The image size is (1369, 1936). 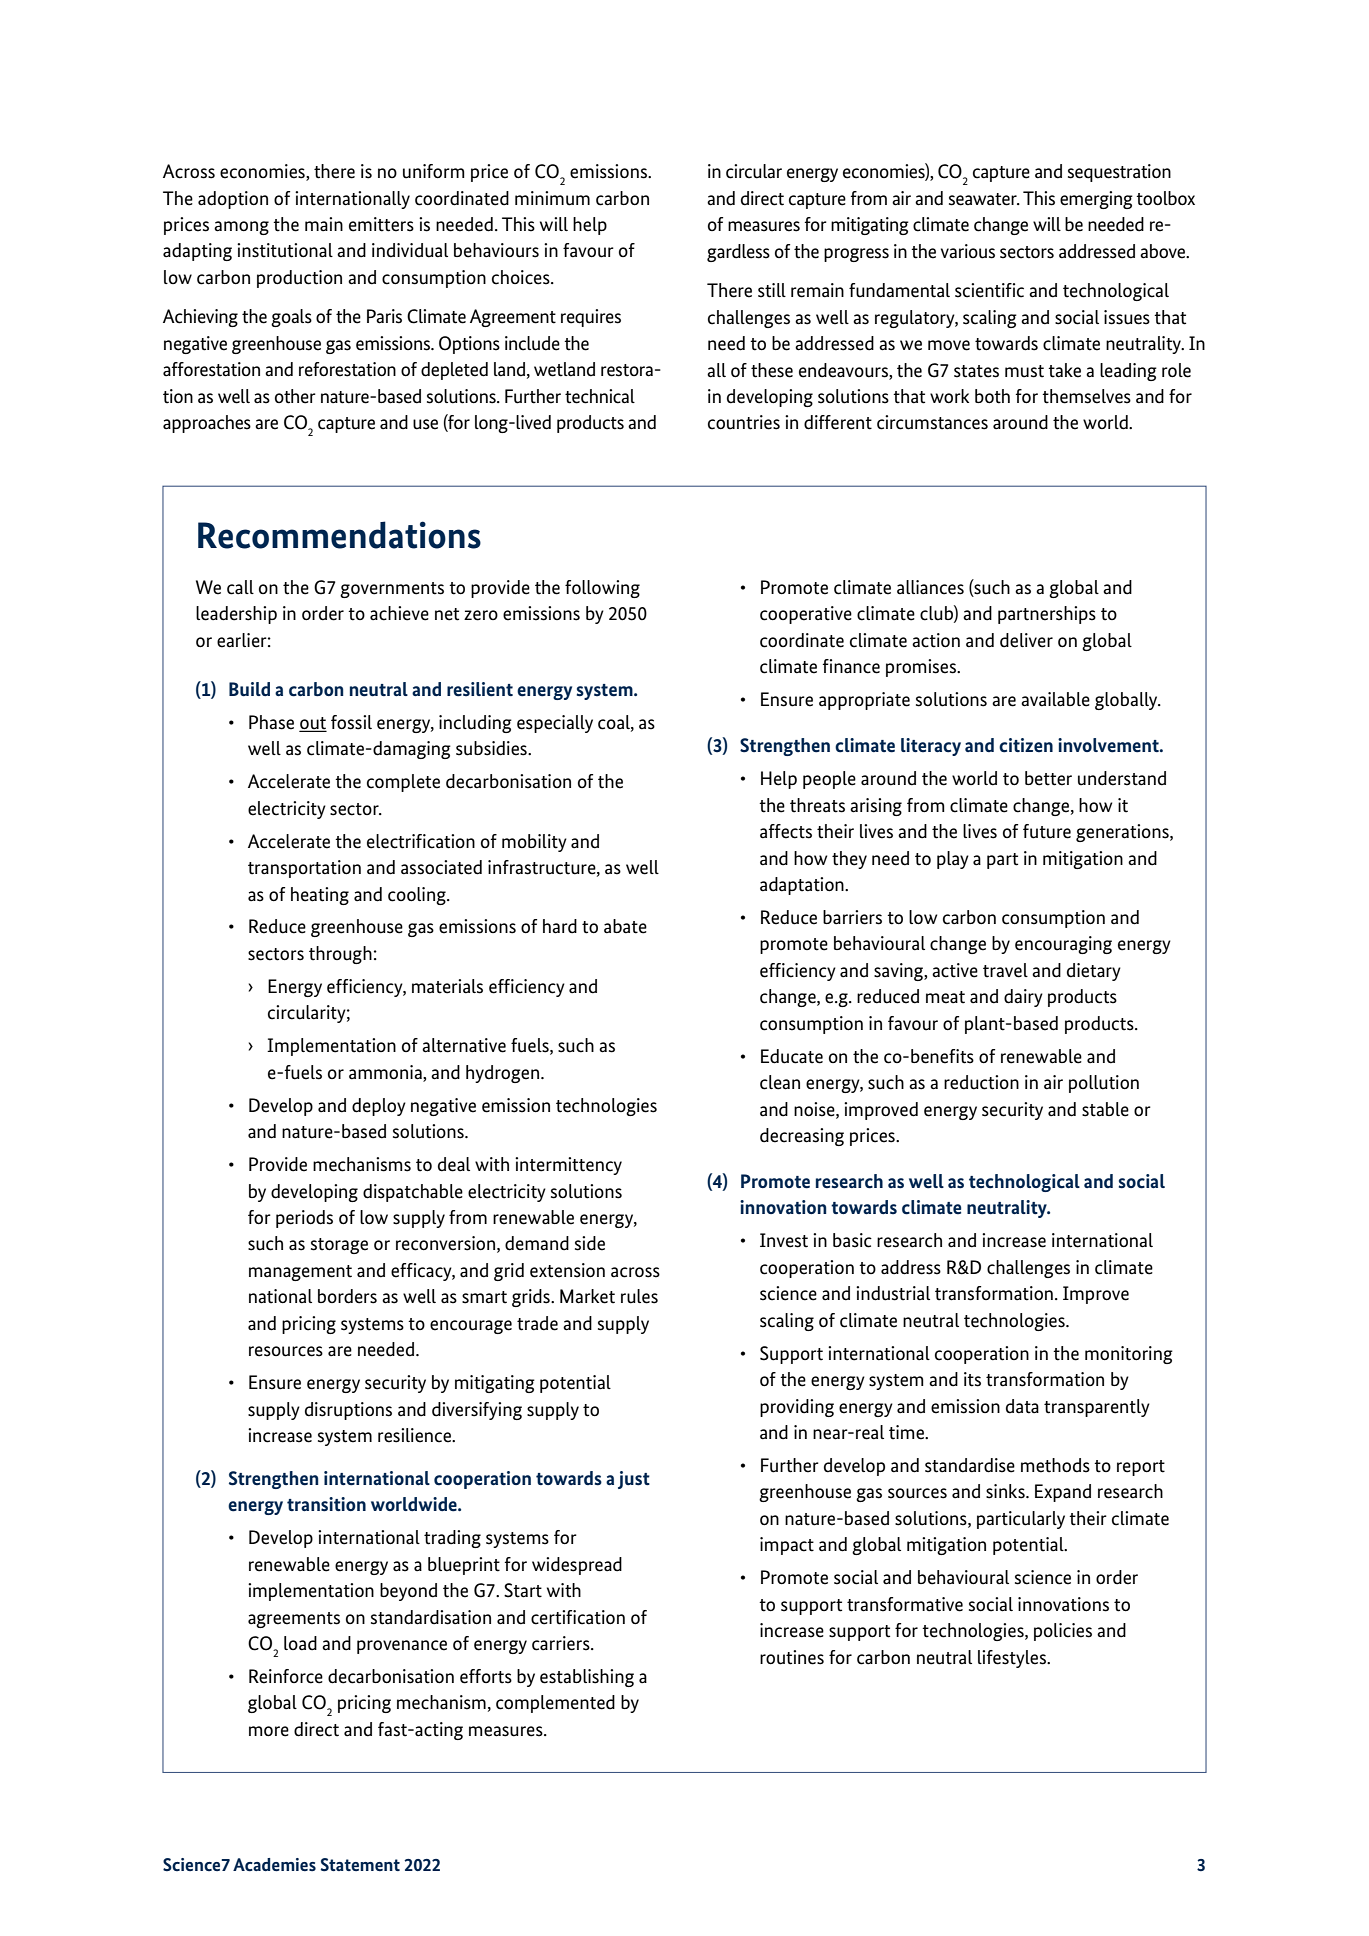 I want to click on complemented, so click(x=555, y=1704).
